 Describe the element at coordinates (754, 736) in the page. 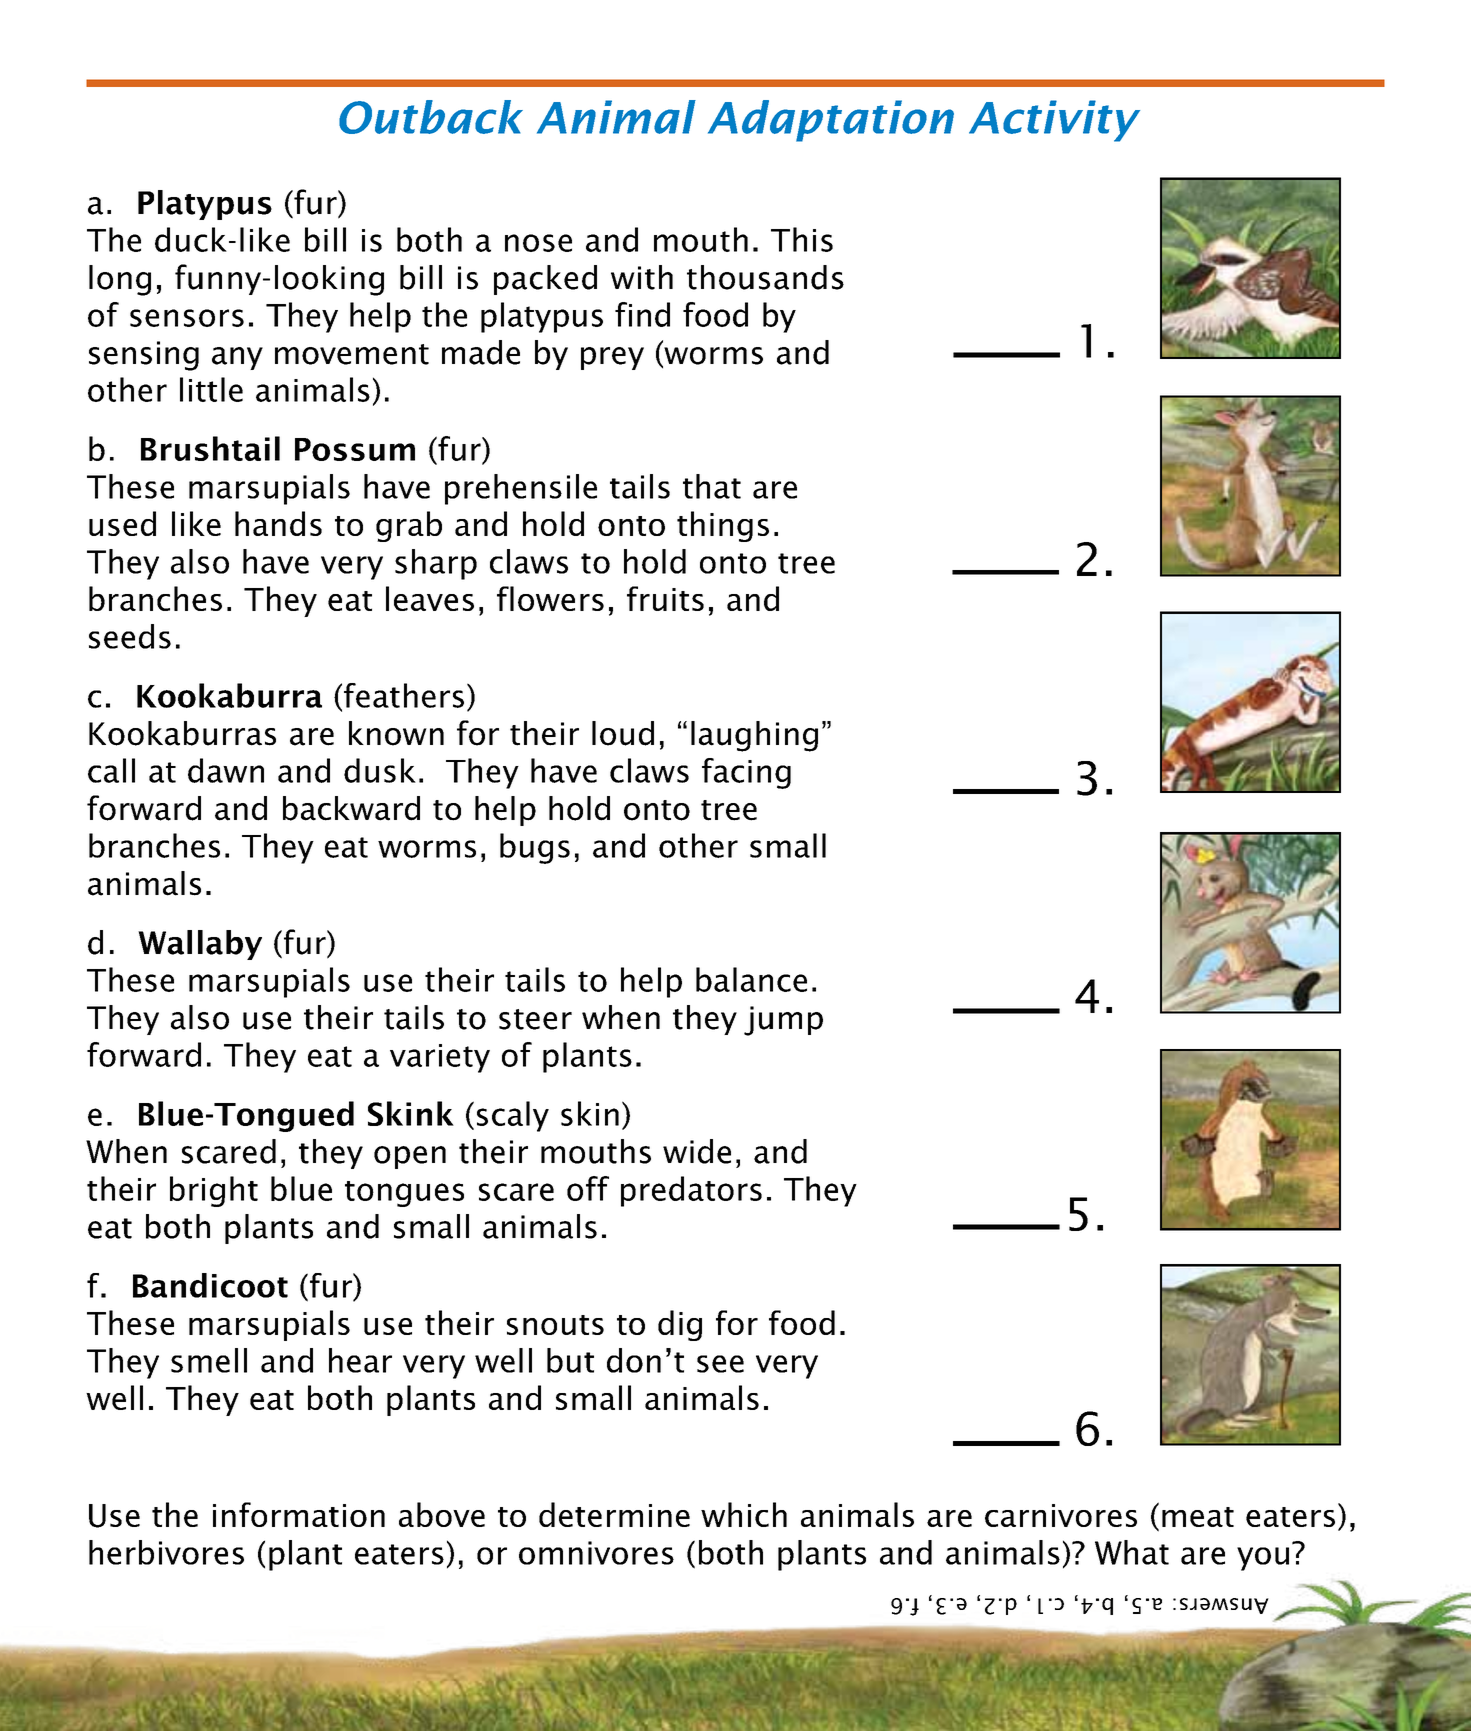

I see `laughing` at that location.
